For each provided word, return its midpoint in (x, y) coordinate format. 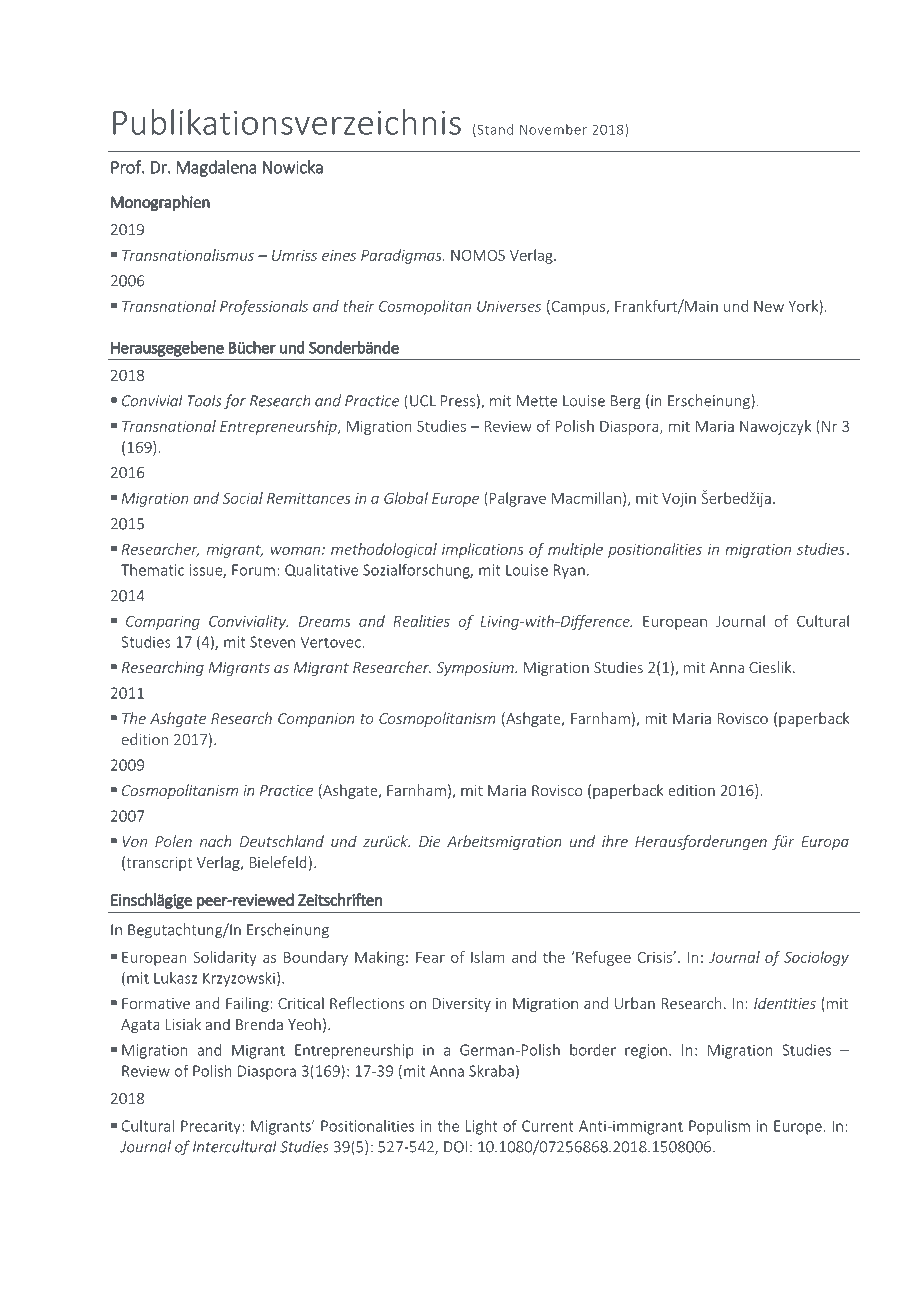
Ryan (569, 571)
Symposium (476, 669)
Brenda (259, 1024)
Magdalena (216, 168)
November (553, 129)
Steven (272, 642)
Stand (494, 130)
